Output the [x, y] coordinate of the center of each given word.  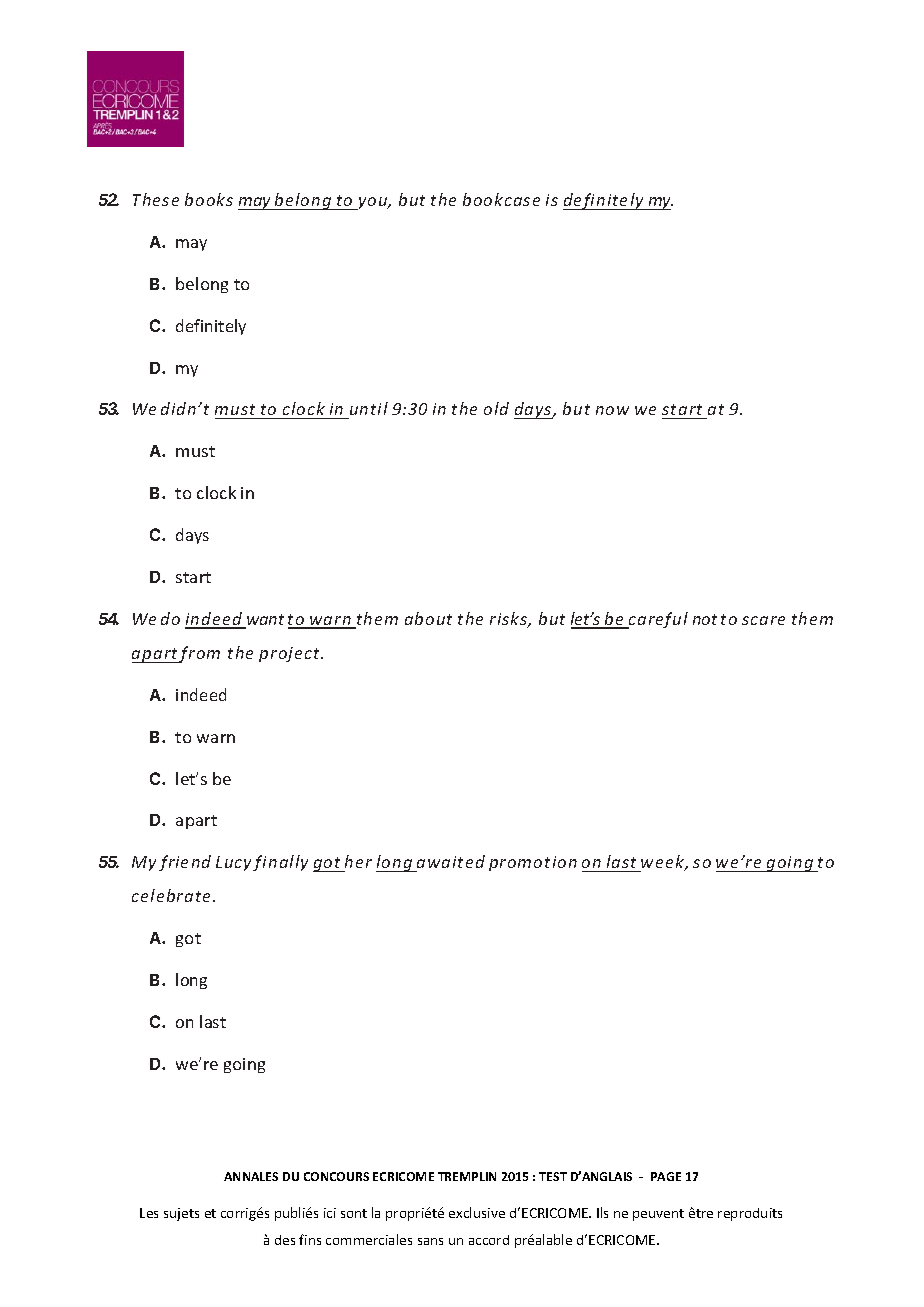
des [285, 1240]
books [209, 199]
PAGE [666, 1176]
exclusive [477, 1212]
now [612, 410]
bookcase [501, 199]
